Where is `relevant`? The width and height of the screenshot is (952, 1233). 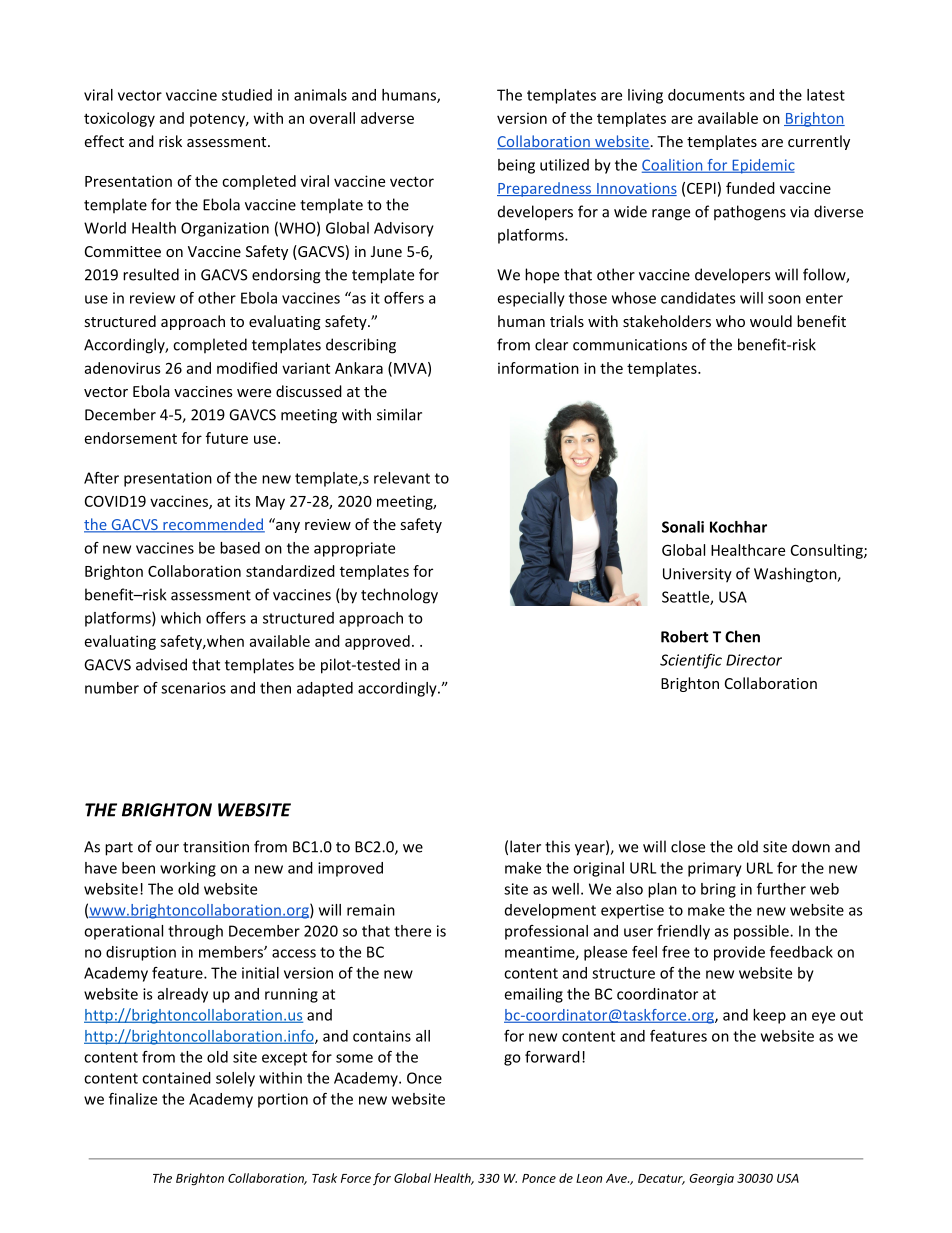
relevant is located at coordinates (402, 478).
